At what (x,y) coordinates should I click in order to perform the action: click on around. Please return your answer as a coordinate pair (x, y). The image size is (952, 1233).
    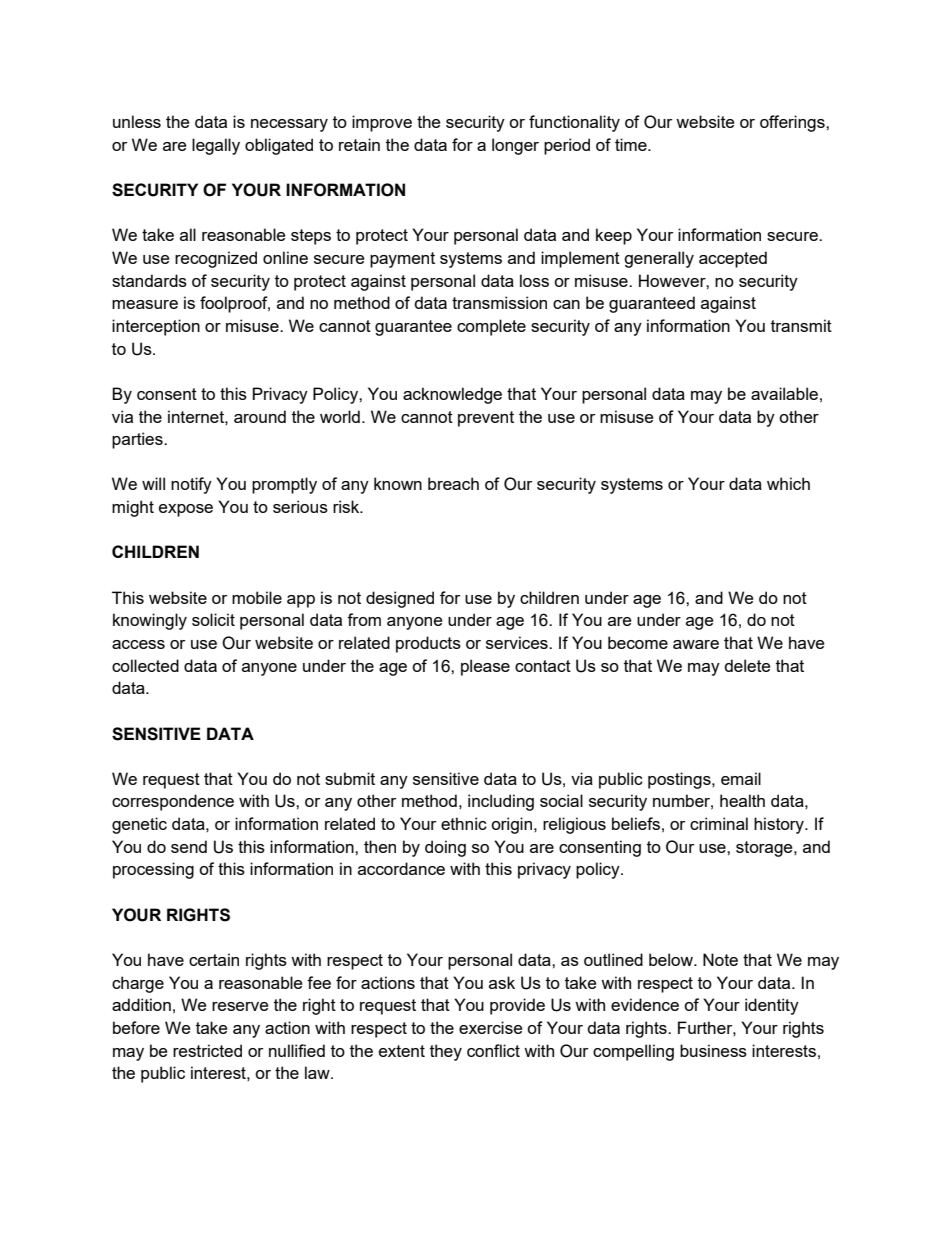
    Looking at the image, I should click on (260, 416).
